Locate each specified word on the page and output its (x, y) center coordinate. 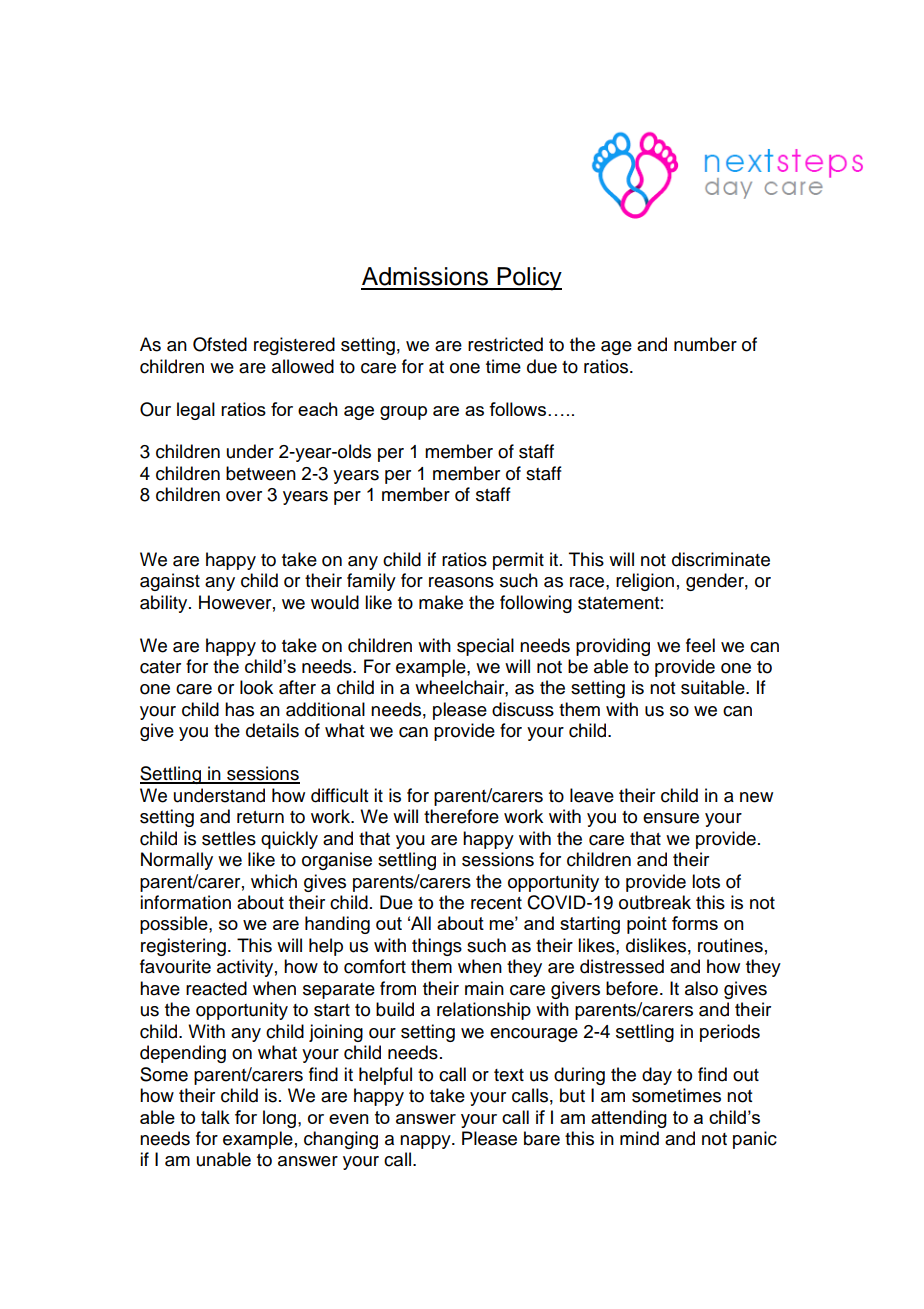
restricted (505, 344)
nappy (426, 1142)
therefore (461, 816)
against (170, 582)
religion (645, 582)
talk (215, 1117)
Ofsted (220, 344)
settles (229, 838)
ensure (671, 818)
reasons (461, 582)
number (705, 344)
